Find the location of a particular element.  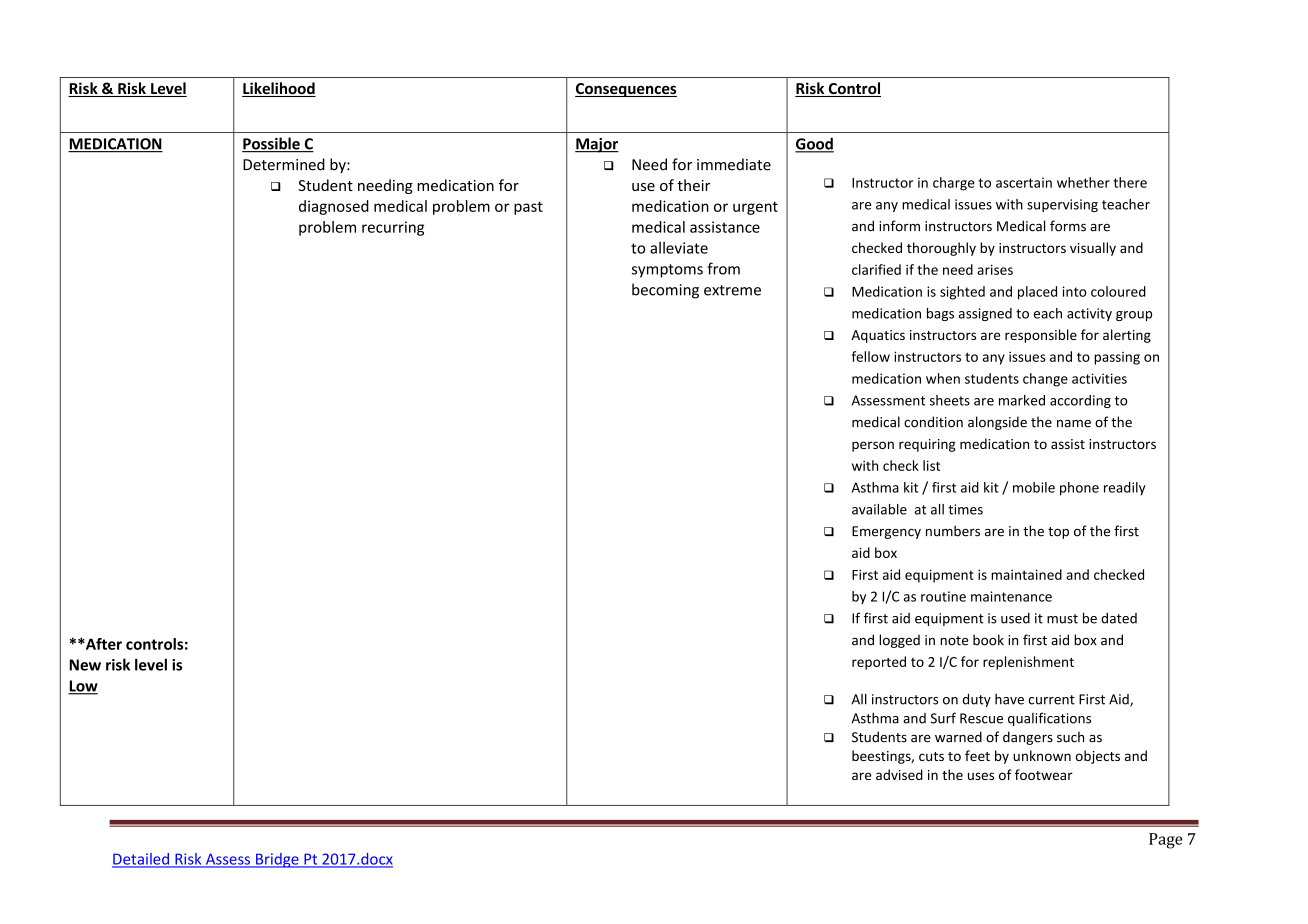

Likelihood is located at coordinates (279, 89).
